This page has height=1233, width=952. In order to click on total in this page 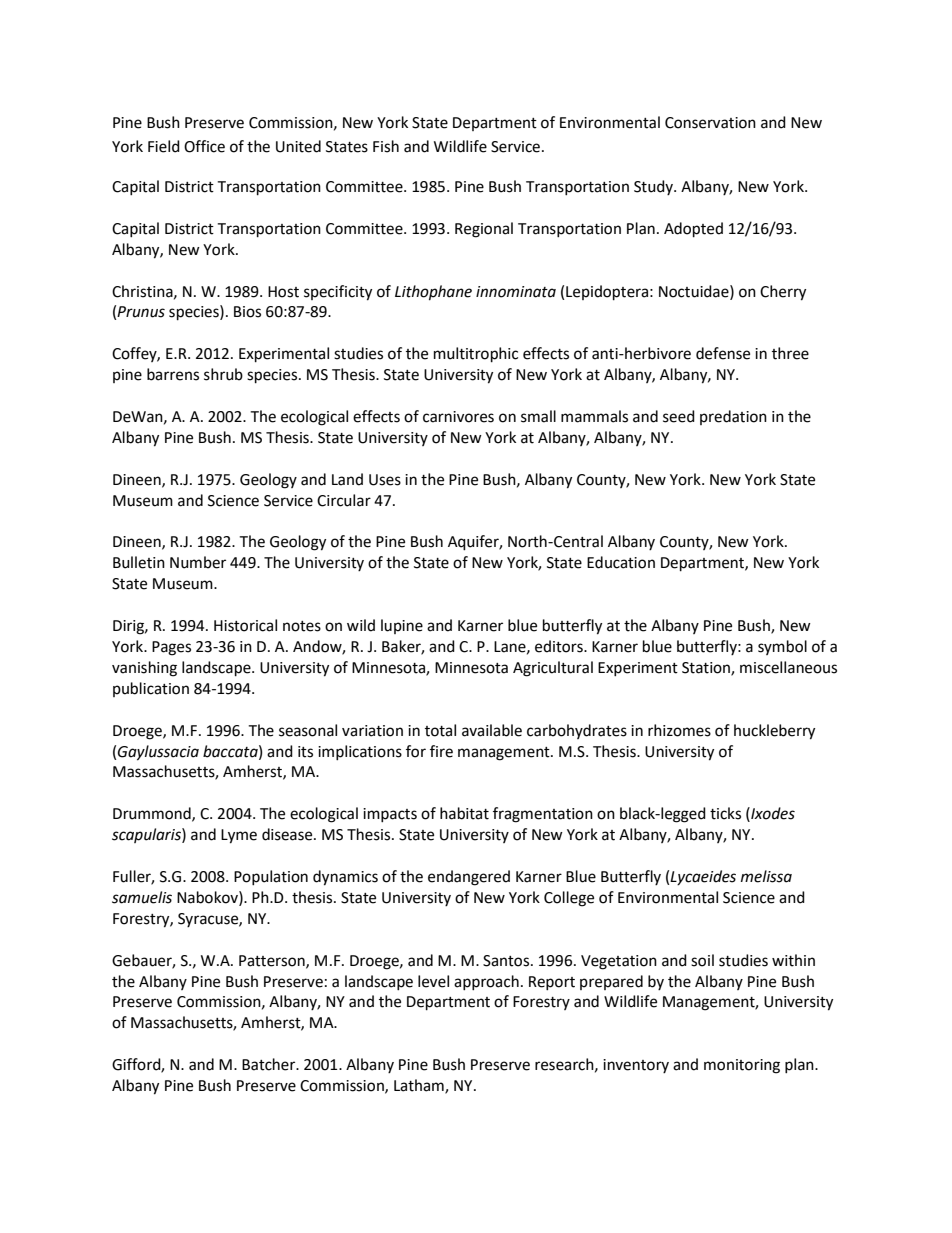, I will do `click(440, 730)`.
